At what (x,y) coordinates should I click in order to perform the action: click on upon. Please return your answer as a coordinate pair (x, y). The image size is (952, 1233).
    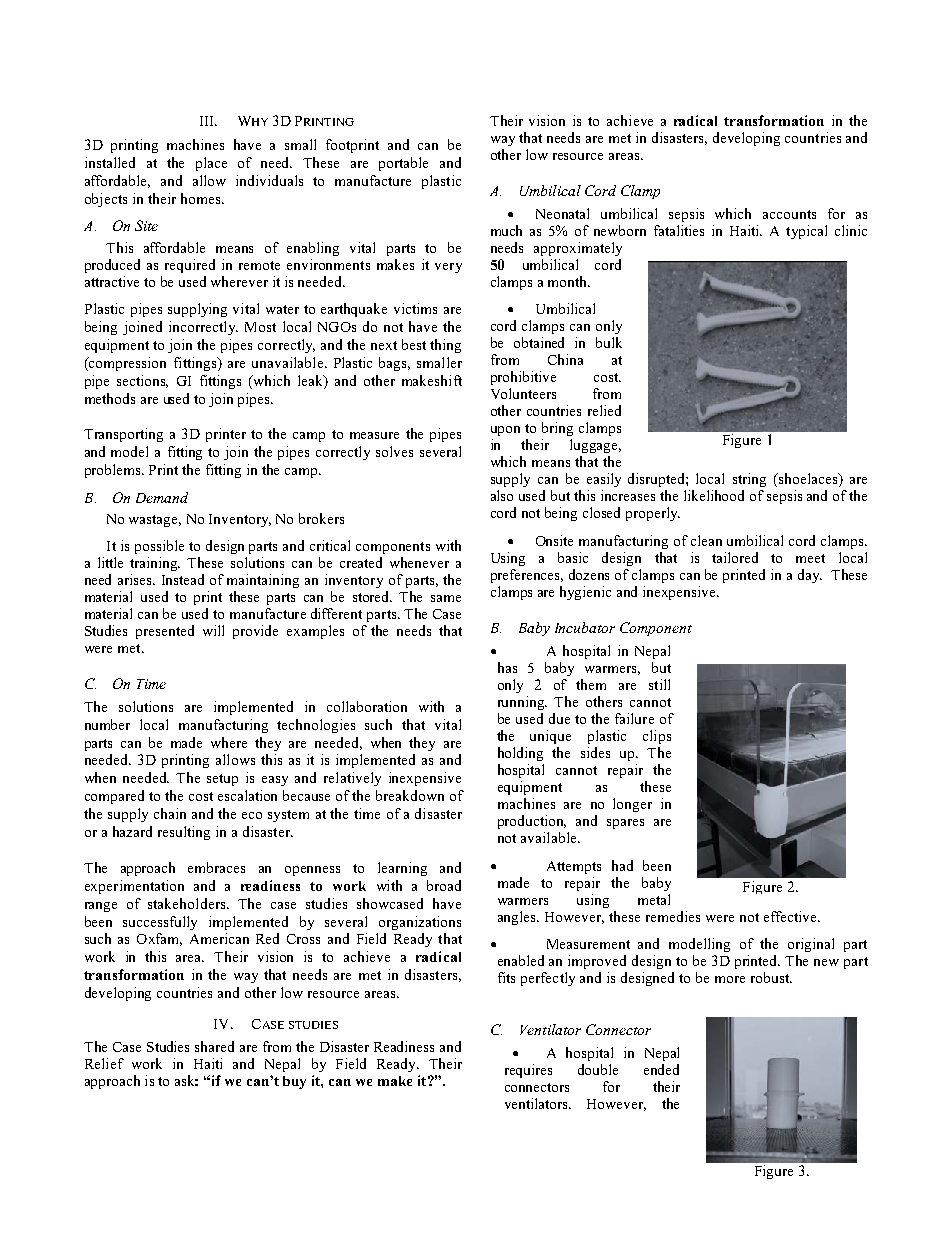
    Looking at the image, I should click on (505, 431).
